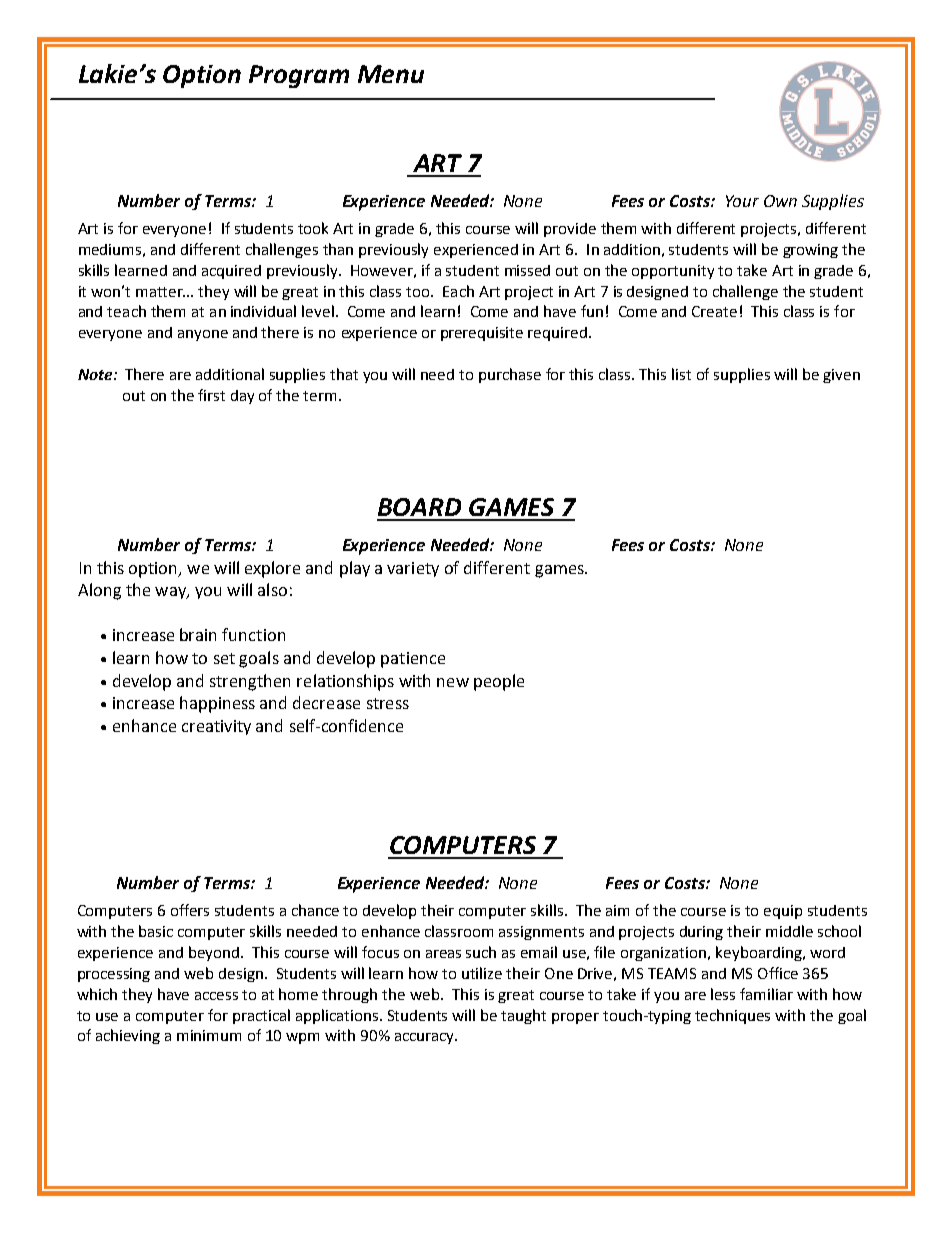 This screenshot has width=952, height=1233. What do you see at coordinates (681, 374) in the screenshot?
I see `list` at bounding box center [681, 374].
